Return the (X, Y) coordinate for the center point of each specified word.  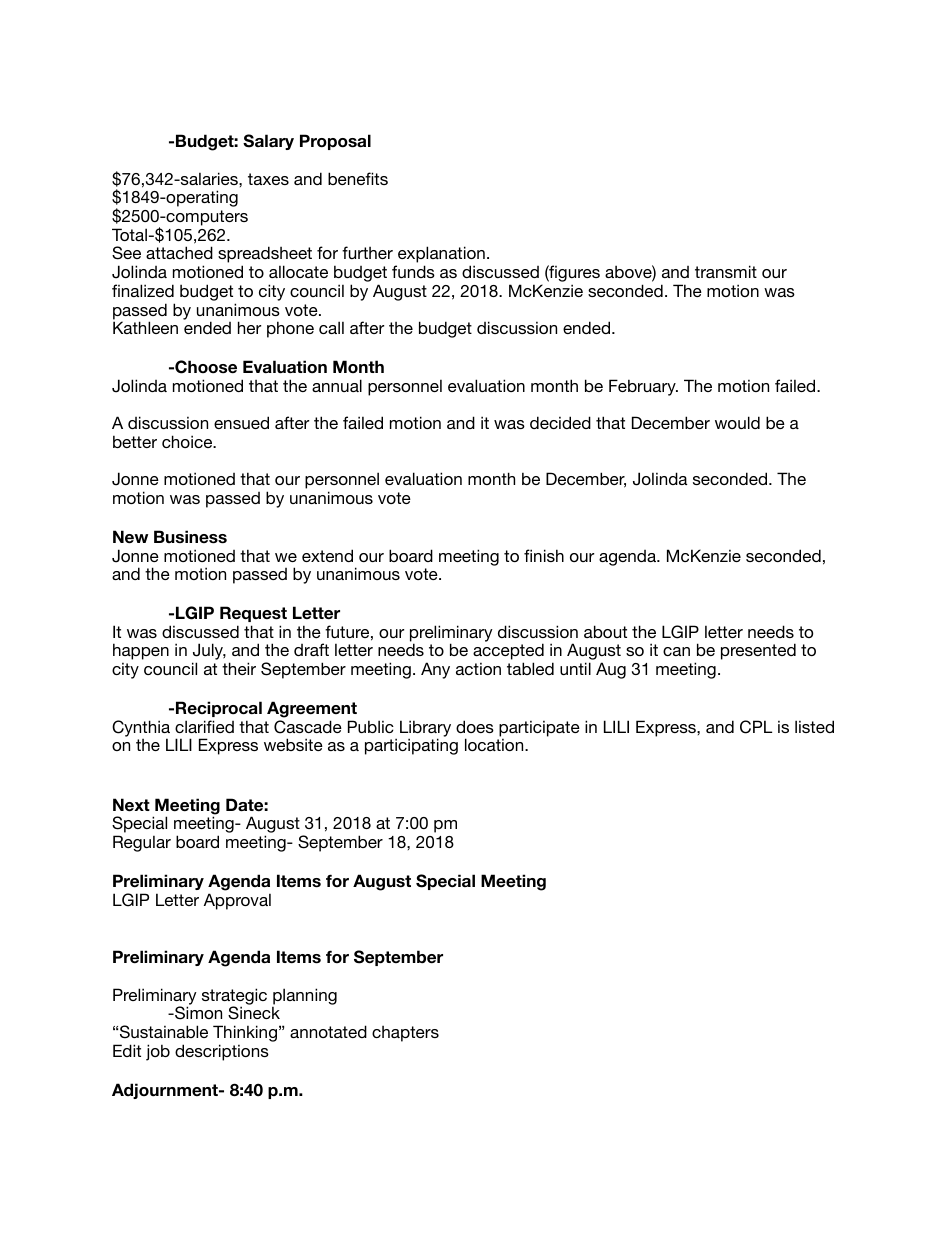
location (495, 744)
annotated (328, 1031)
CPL (756, 727)
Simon (197, 1013)
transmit (726, 271)
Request (253, 614)
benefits (358, 178)
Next (131, 805)
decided (560, 422)
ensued (241, 422)
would (737, 422)
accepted (508, 653)
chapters (405, 1034)
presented (758, 651)
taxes (268, 179)
